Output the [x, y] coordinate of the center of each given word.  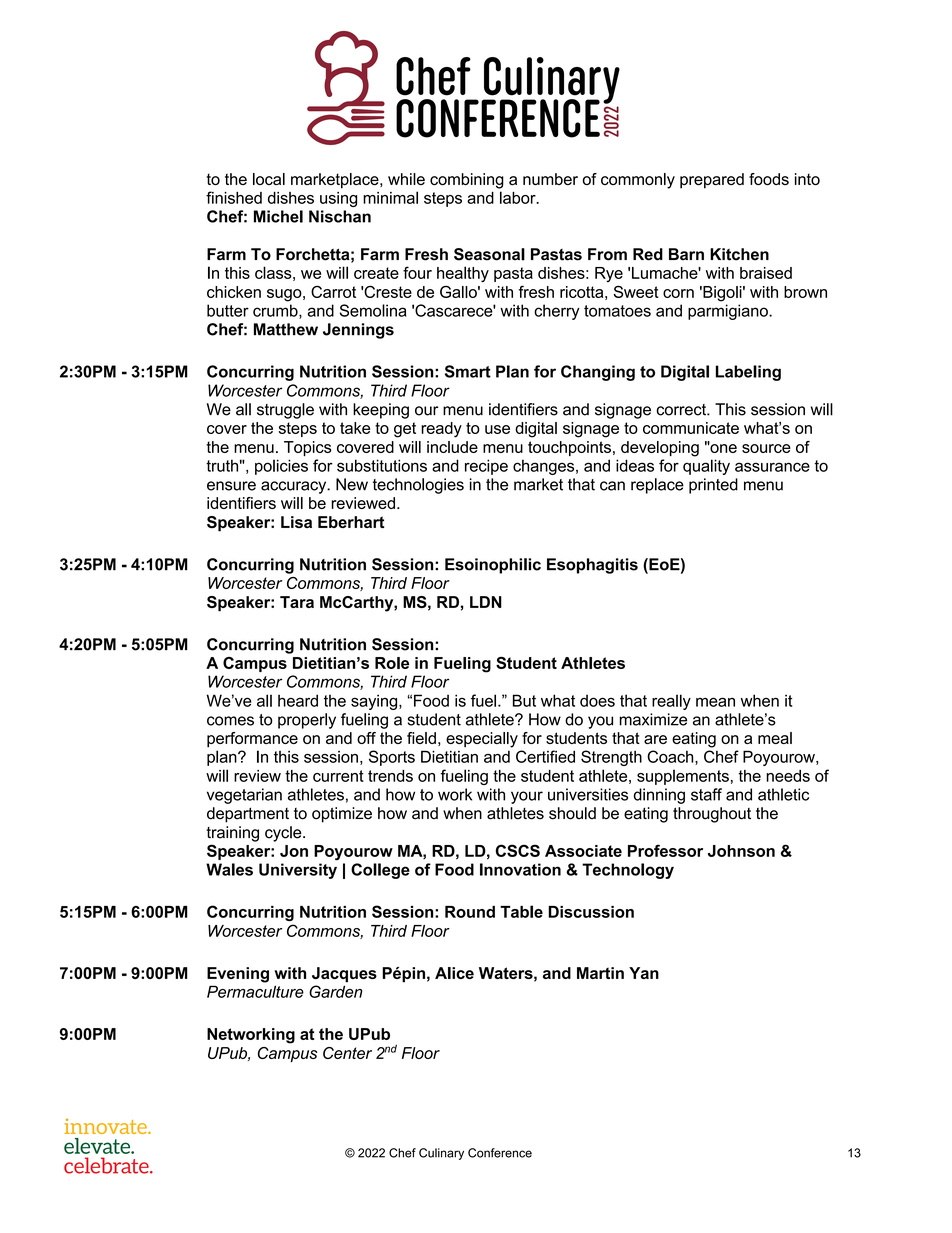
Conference [500, 1153]
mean [715, 702]
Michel [278, 216]
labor [519, 197]
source [766, 448]
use [497, 429]
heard [298, 700]
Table [521, 911]
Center [347, 1053]
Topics [308, 448]
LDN [486, 602]
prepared [712, 181]
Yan [644, 973]
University [298, 871]
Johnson [741, 851]
